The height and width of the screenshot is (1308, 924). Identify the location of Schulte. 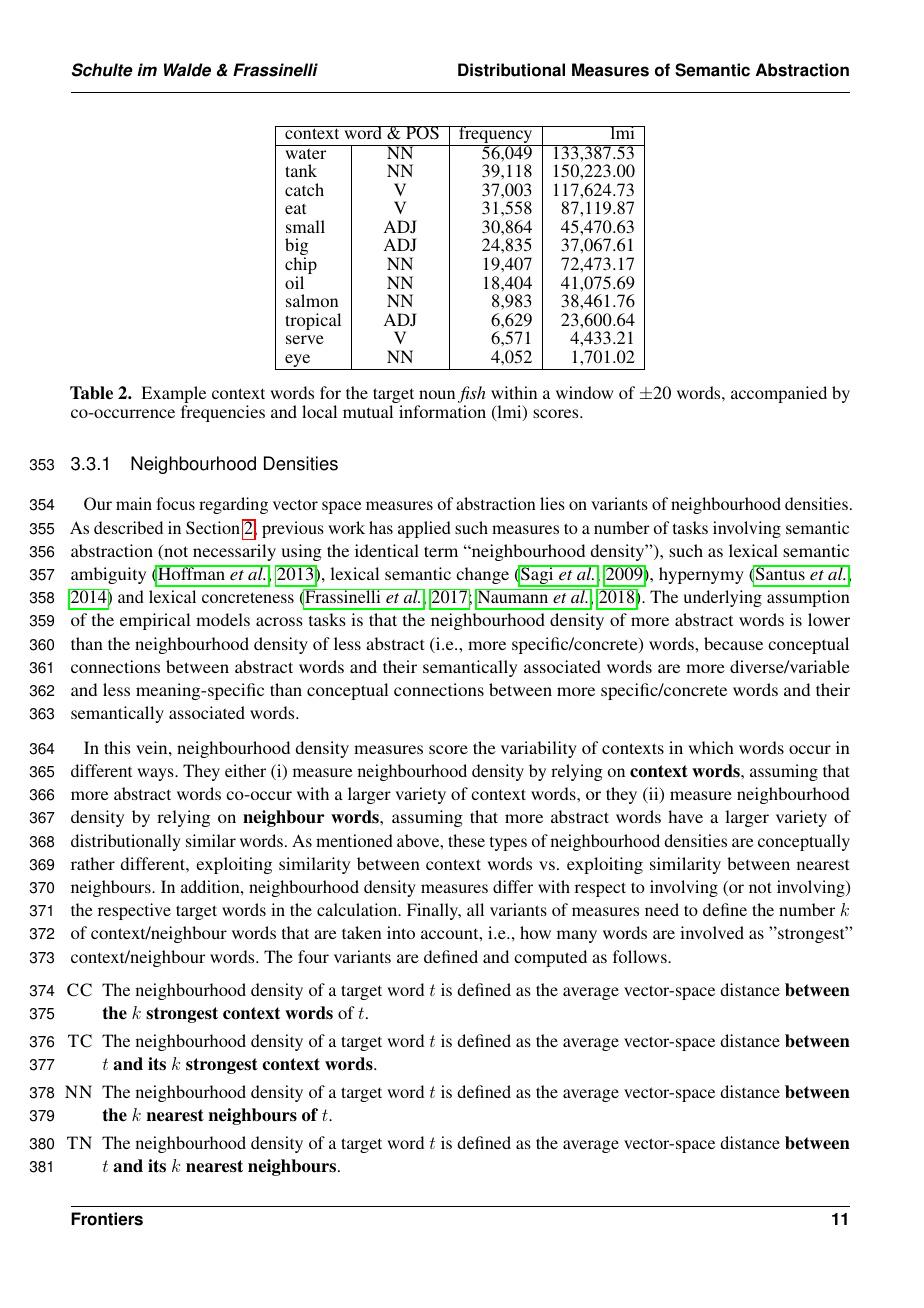
(102, 70).
